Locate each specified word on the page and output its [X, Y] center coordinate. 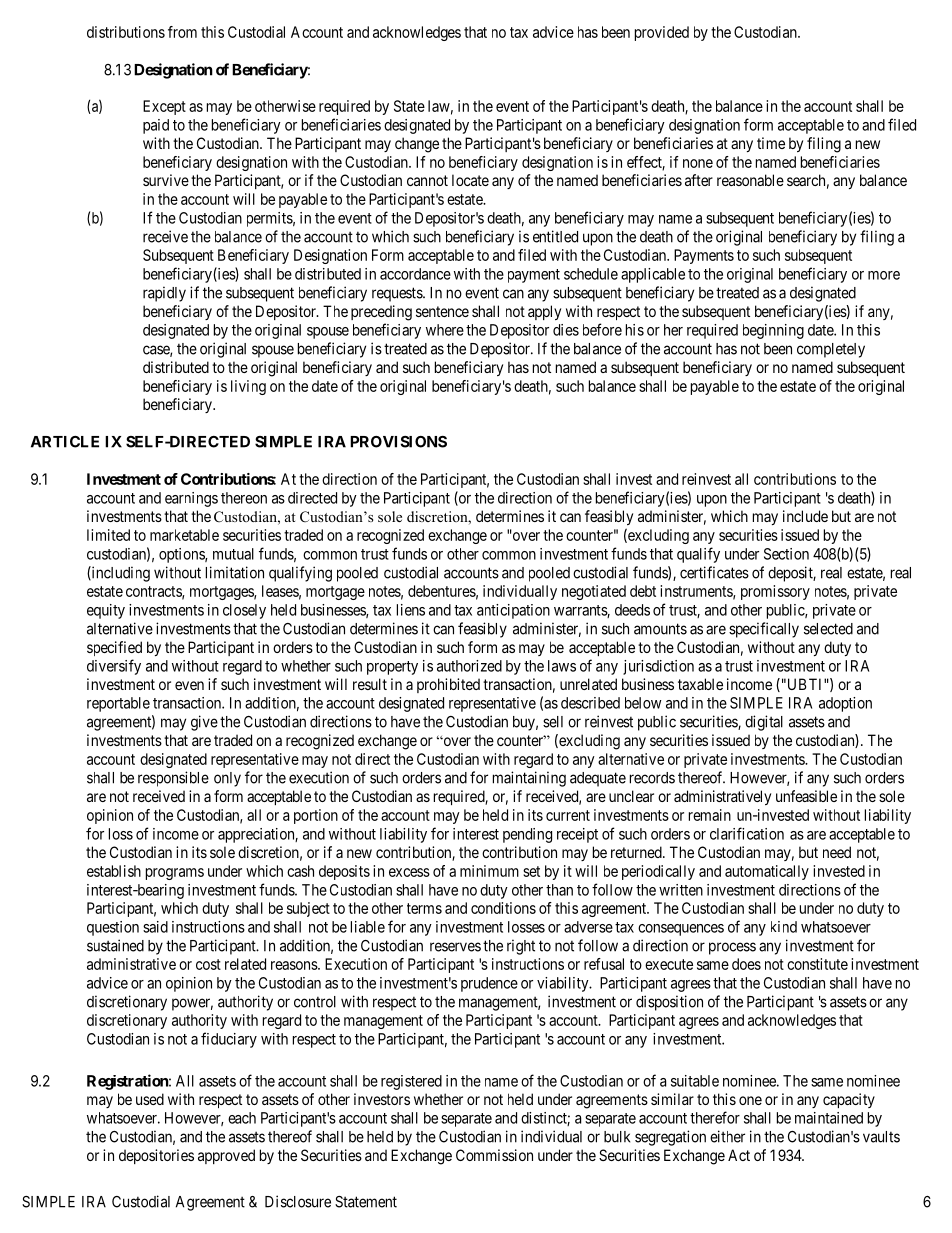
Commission [494, 1155]
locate [470, 180]
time [771, 143]
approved [226, 1156]
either [727, 1136]
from [182, 32]
